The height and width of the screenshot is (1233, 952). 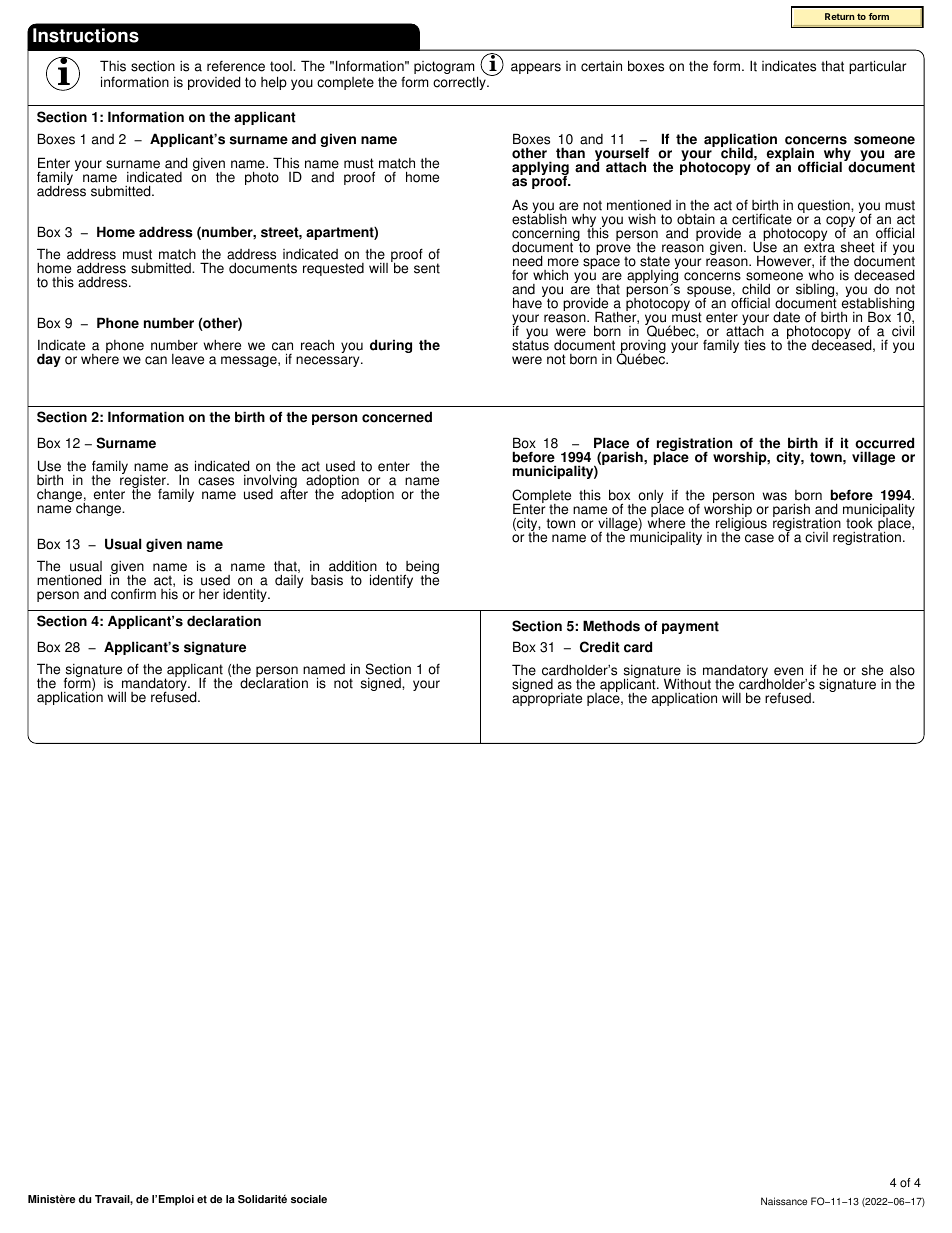 What do you see at coordinates (530, 345) in the screenshot?
I see `status` at bounding box center [530, 345].
